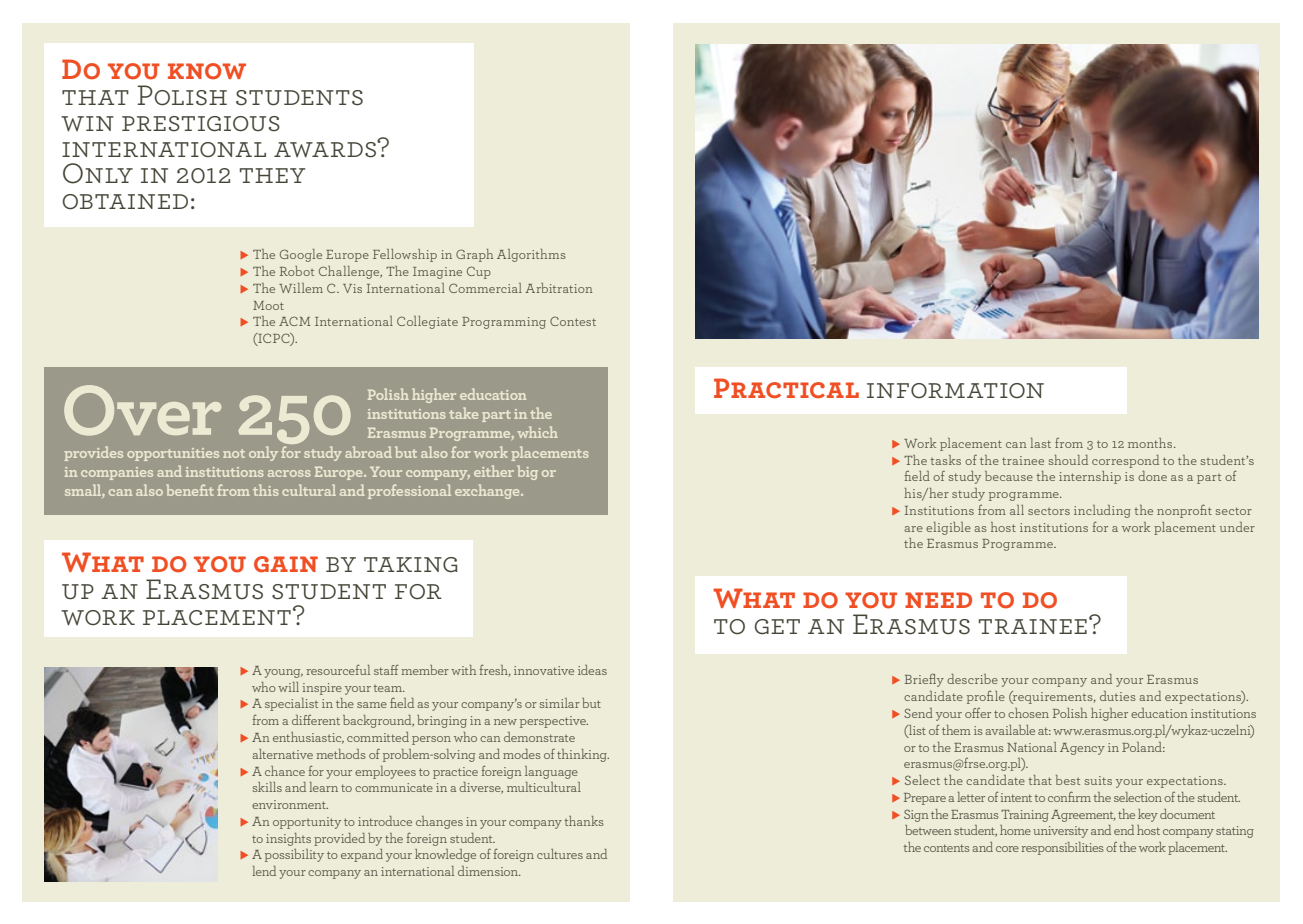 This image has height=924, width=1303. What do you see at coordinates (527, 472) in the image?
I see `big` at bounding box center [527, 472].
